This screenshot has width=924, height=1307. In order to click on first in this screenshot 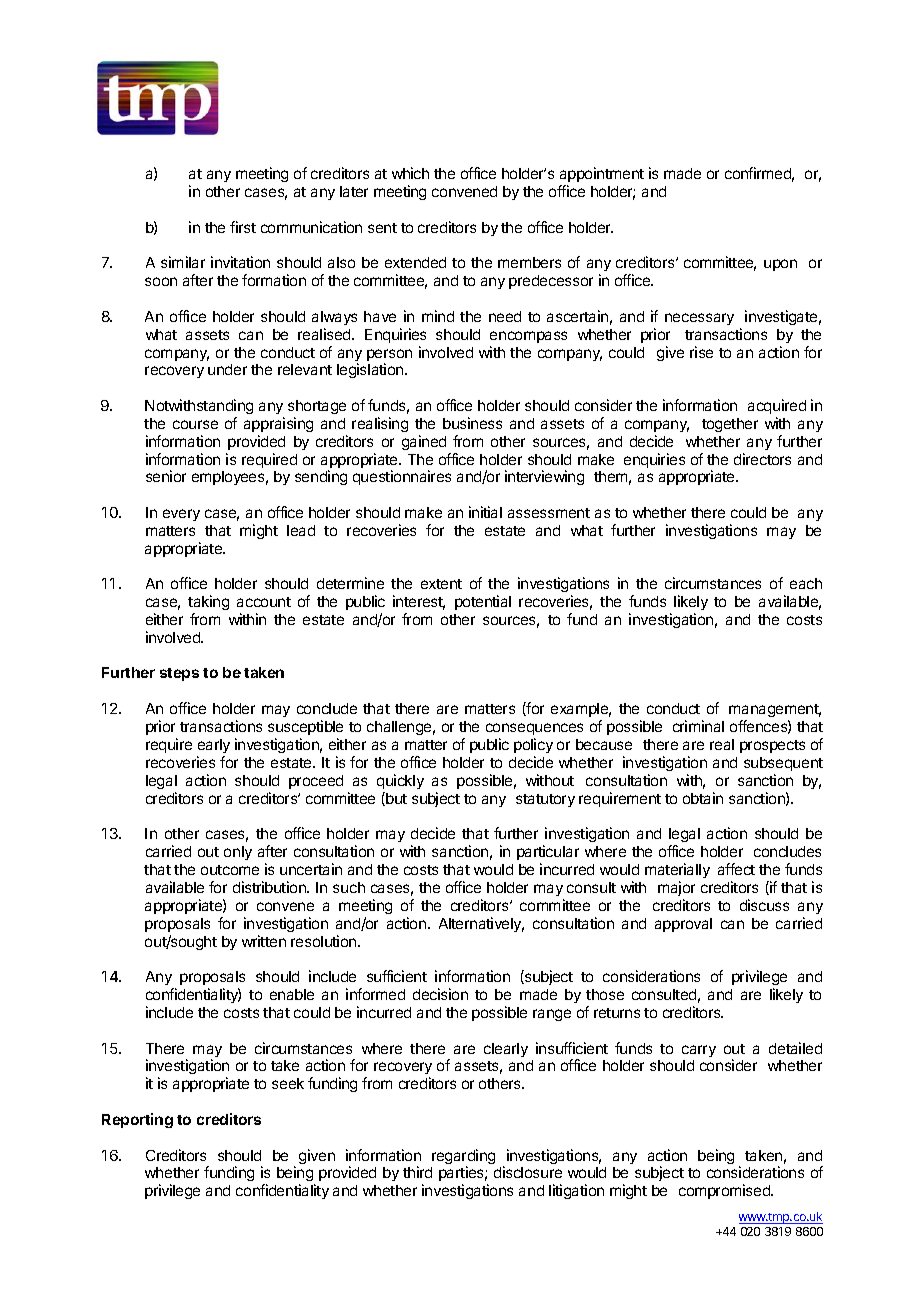, I will do `click(243, 227)`.
